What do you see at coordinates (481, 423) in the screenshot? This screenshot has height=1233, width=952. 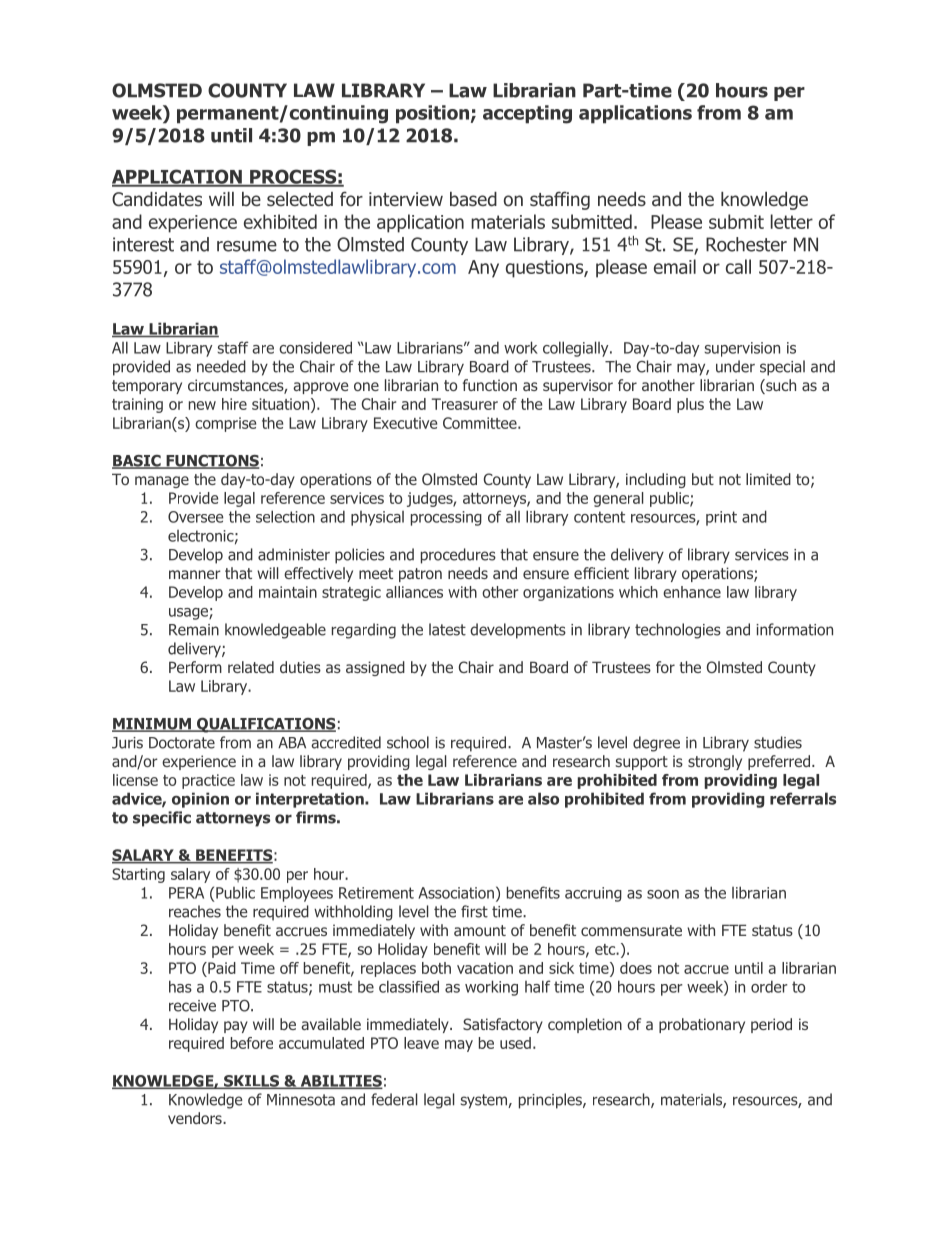 I see `Committee` at bounding box center [481, 423].
